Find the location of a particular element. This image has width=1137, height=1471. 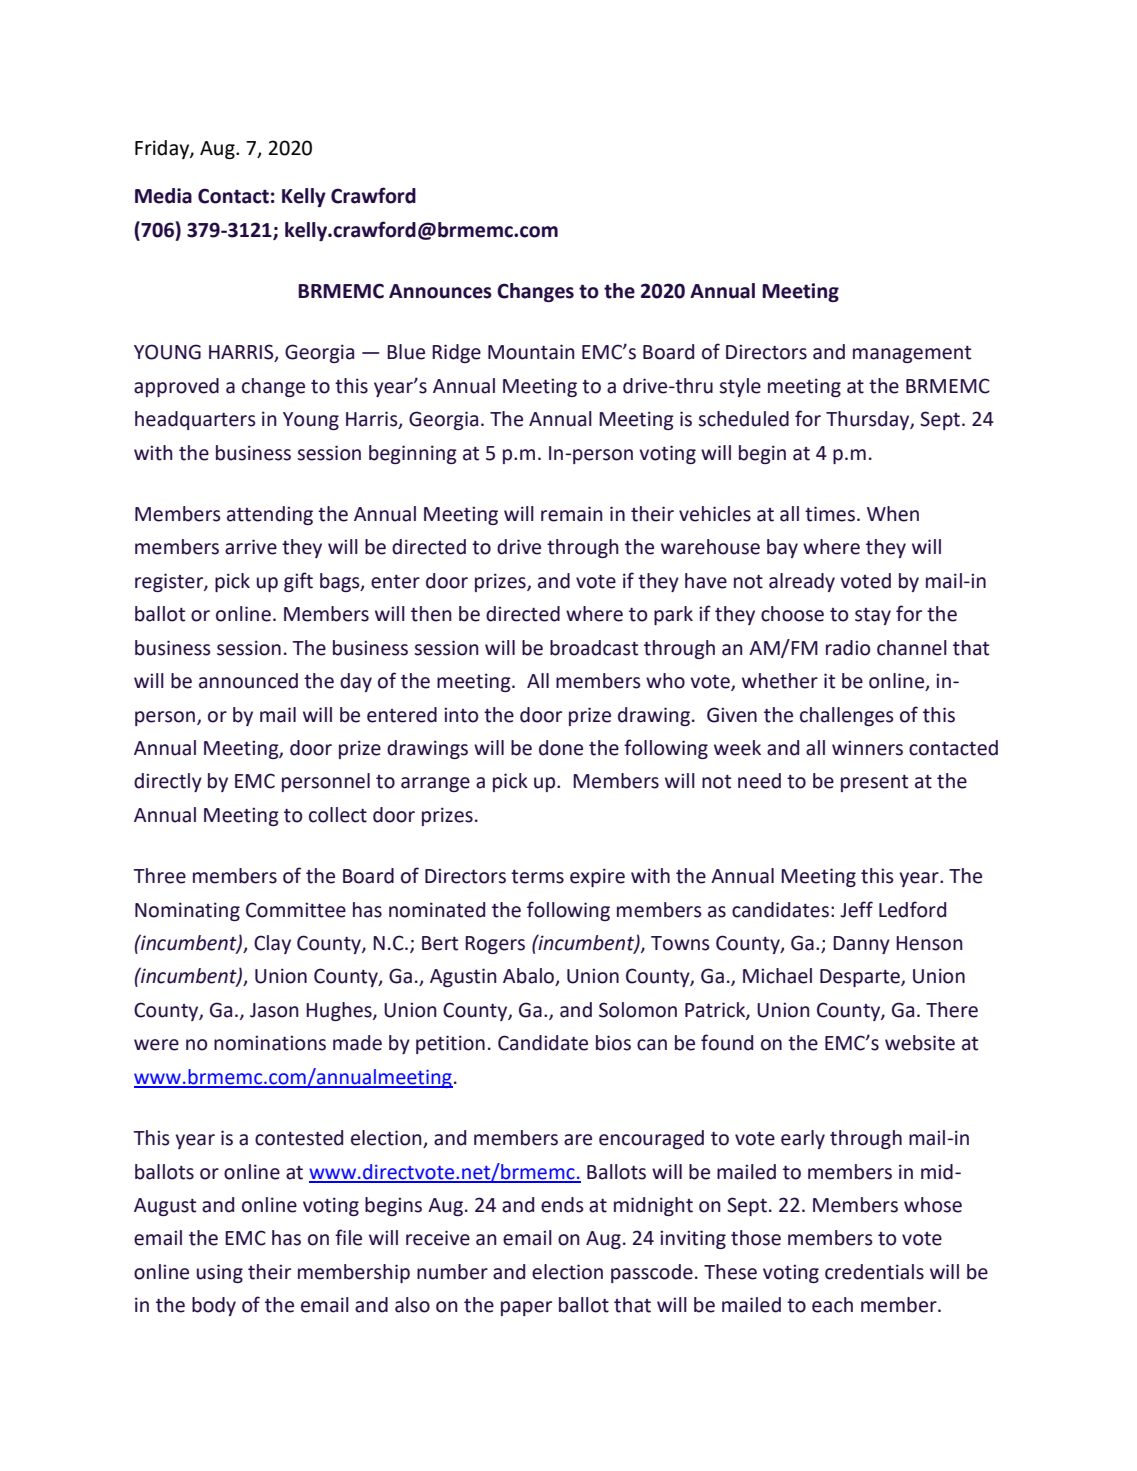

times is located at coordinates (830, 514).
